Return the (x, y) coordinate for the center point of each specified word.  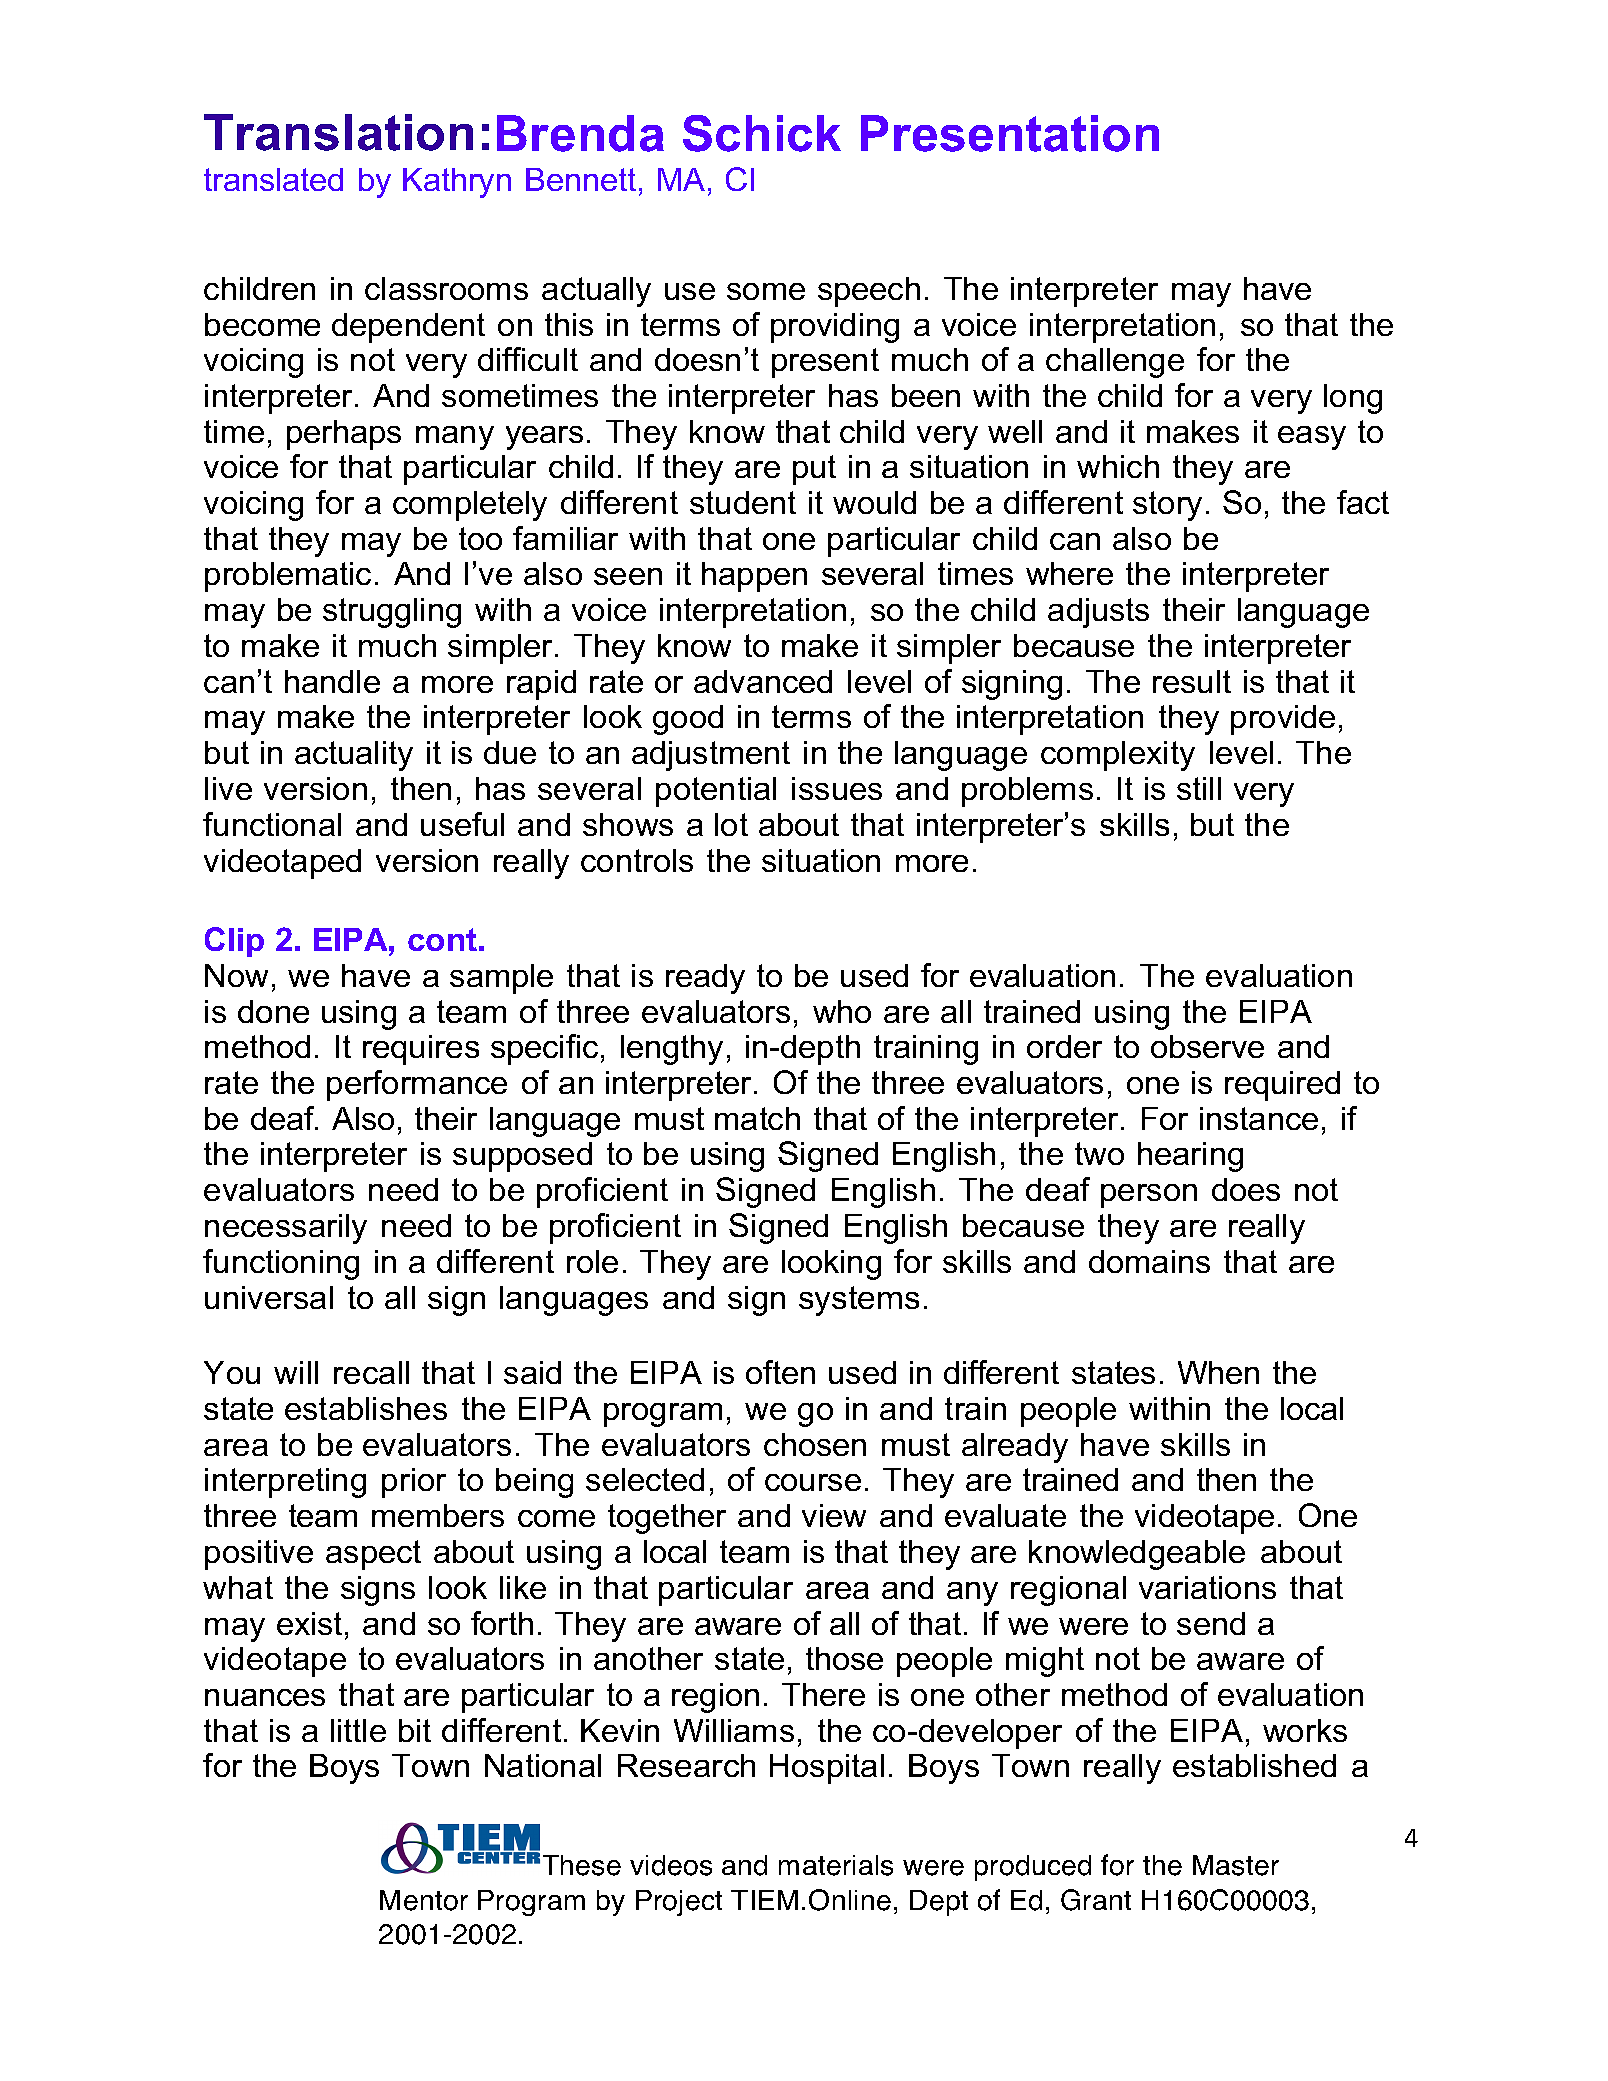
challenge (1115, 363)
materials (836, 1865)
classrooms (446, 288)
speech (869, 292)
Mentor (424, 1900)
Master (1236, 1865)
